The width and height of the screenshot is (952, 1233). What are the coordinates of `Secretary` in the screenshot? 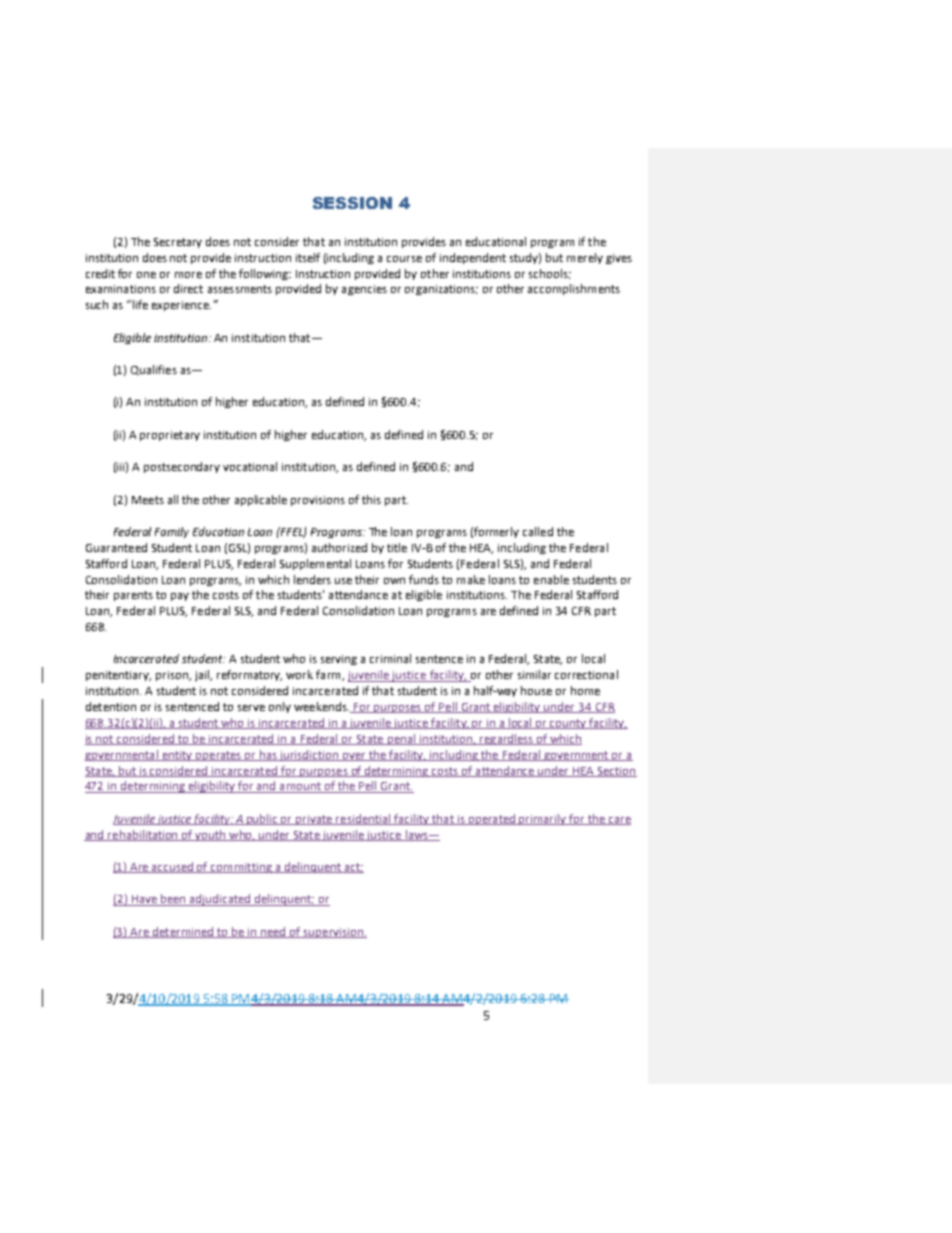 It's located at (178, 243).
